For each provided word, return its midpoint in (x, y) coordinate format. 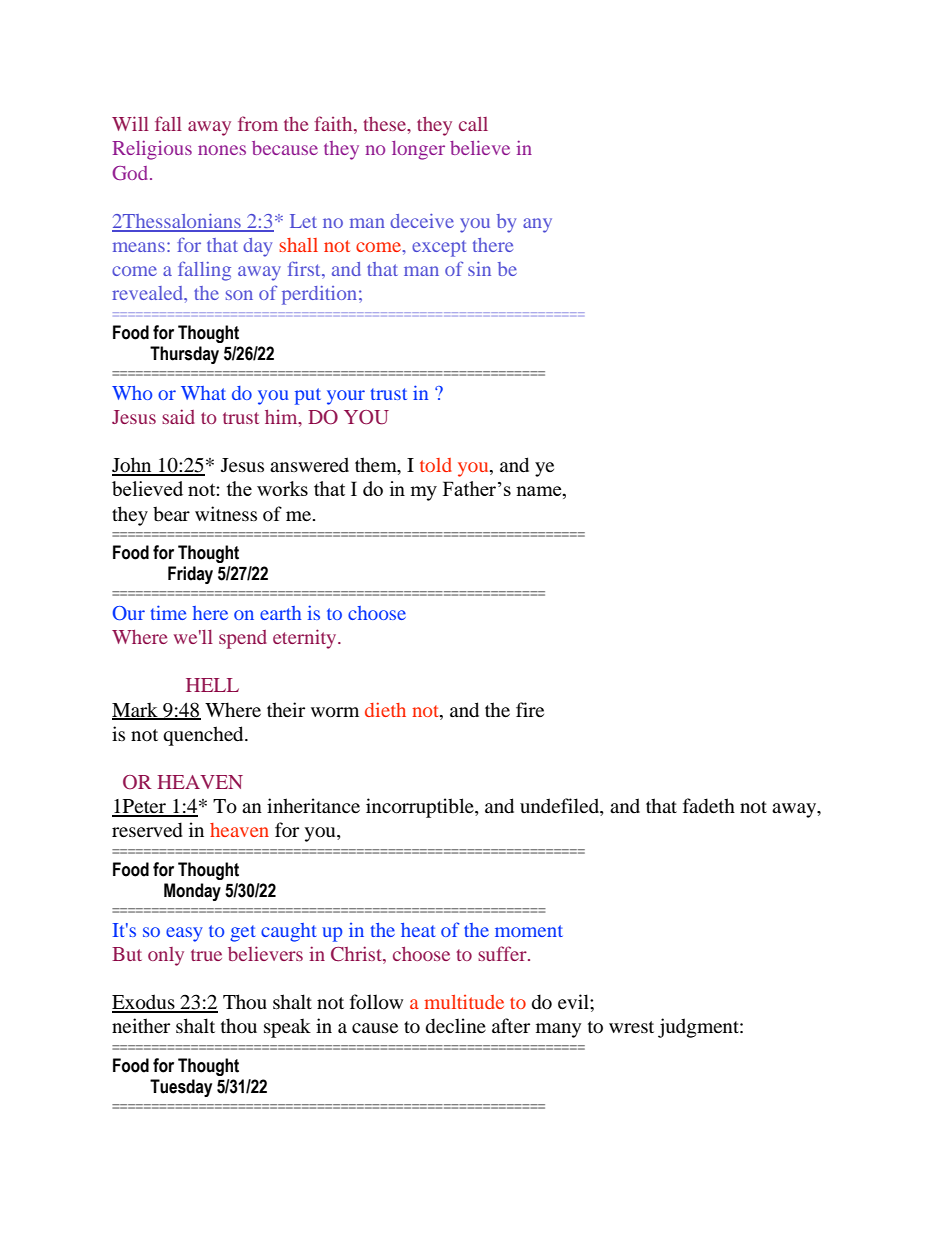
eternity (306, 639)
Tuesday (181, 1088)
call (473, 124)
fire (530, 709)
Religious (152, 150)
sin (479, 269)
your (346, 397)
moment (529, 931)
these (386, 125)
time (168, 612)
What (203, 393)
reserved (147, 830)
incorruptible (421, 808)
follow (376, 1002)
